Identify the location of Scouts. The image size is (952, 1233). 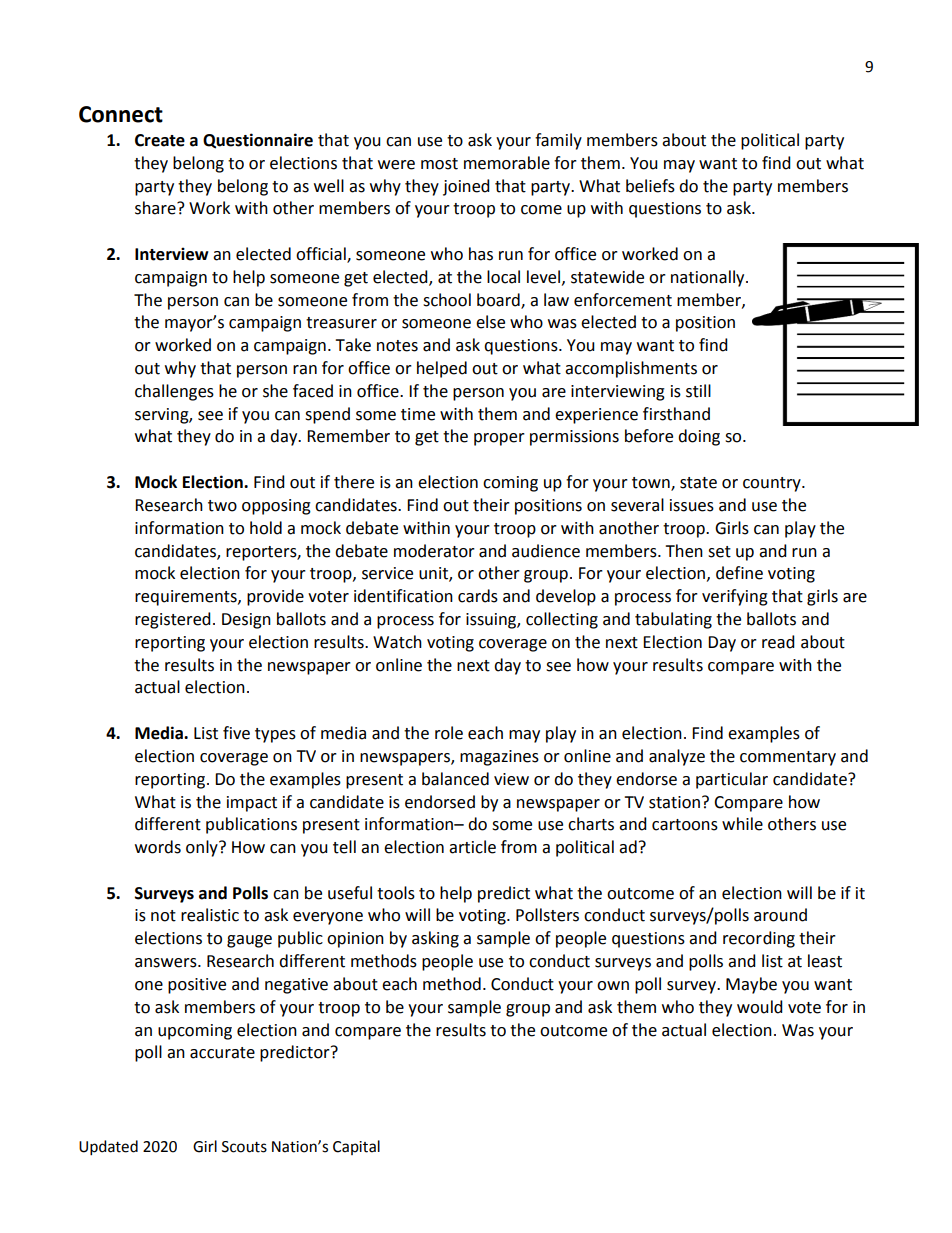
(244, 1147).
